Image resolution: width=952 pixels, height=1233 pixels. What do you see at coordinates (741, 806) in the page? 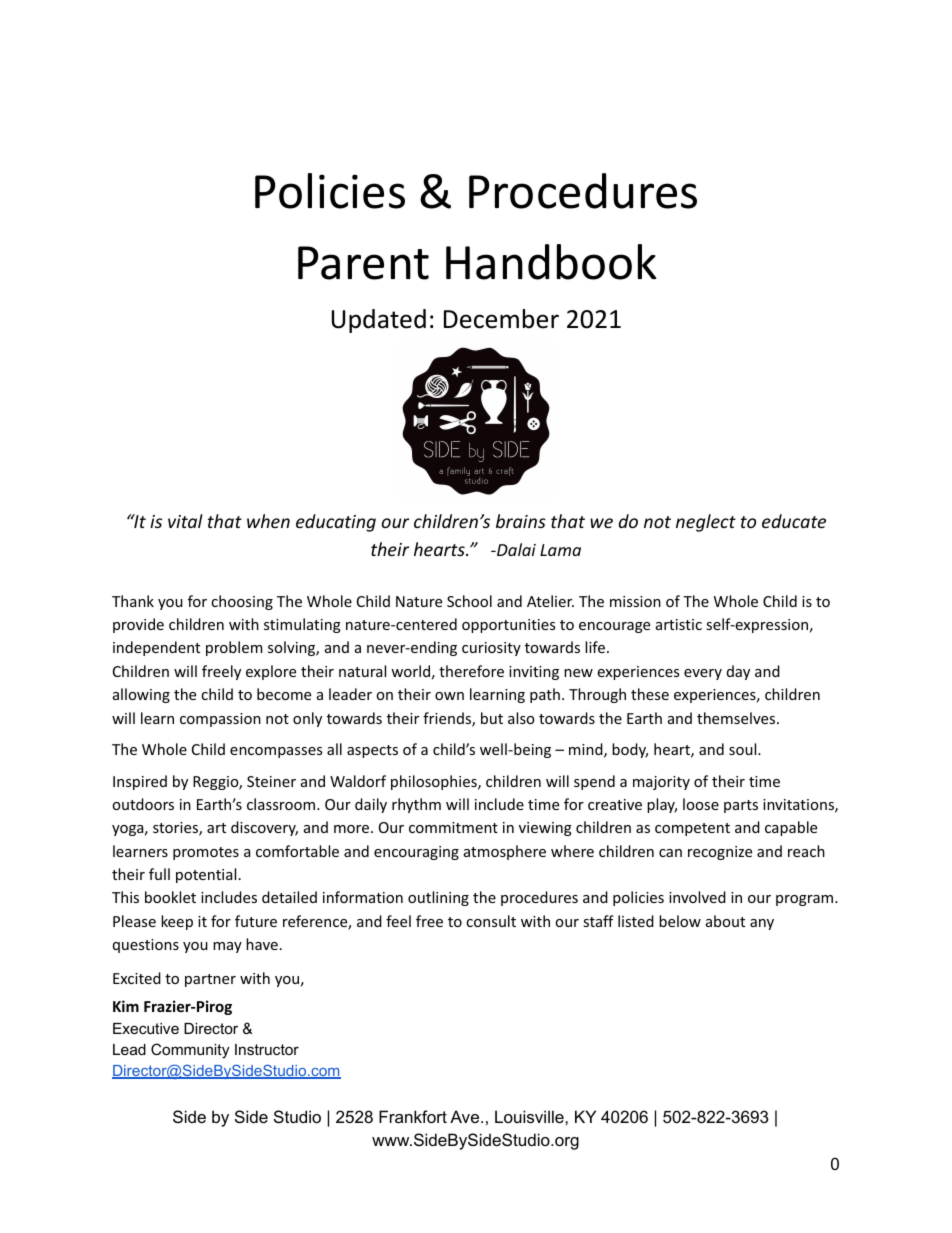
I see `parts` at bounding box center [741, 806].
